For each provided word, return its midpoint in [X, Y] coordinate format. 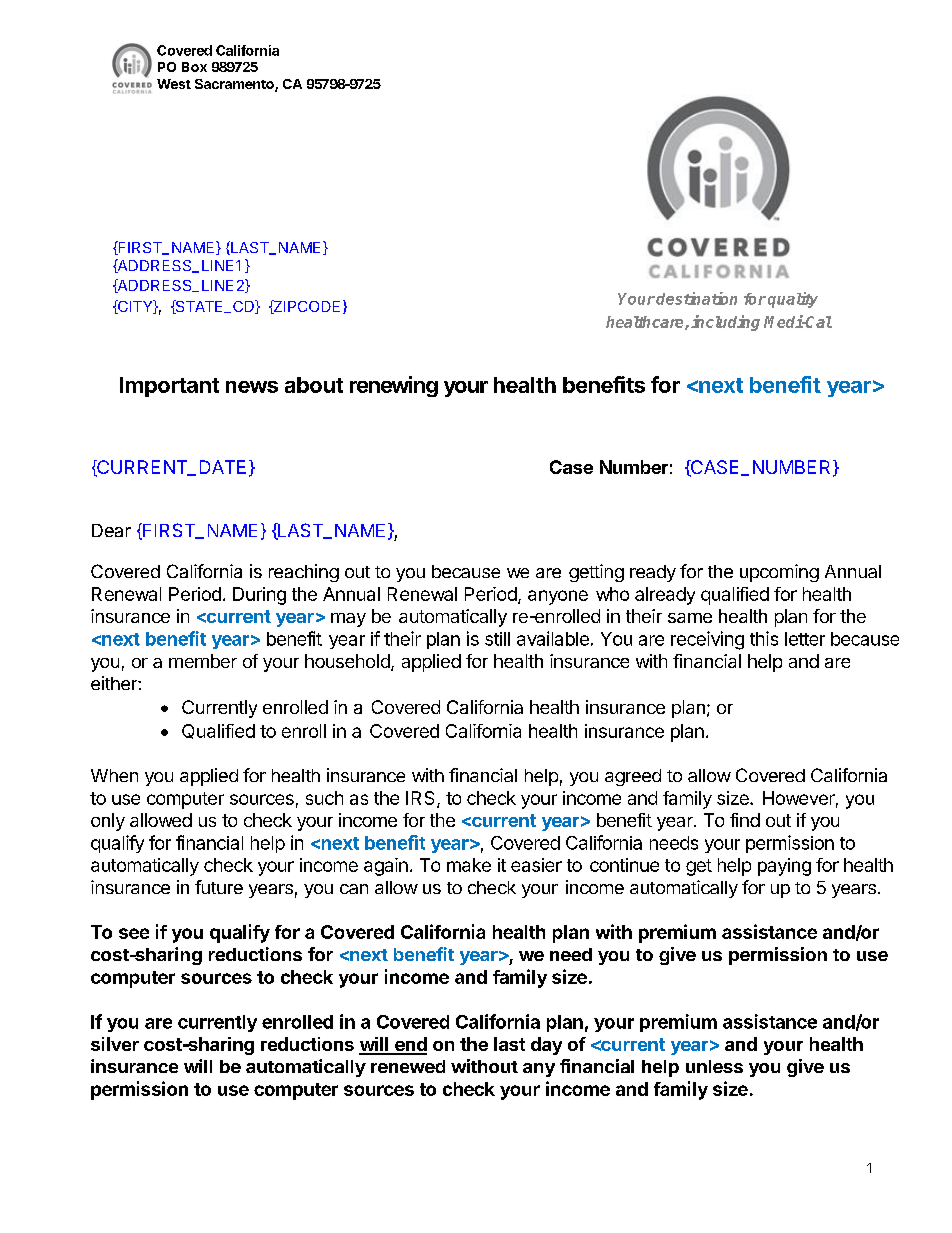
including [725, 323]
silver [115, 1044]
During [259, 596]
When [114, 775]
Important [169, 387]
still [497, 639]
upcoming [779, 573]
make [469, 865]
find [745, 820]
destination [696, 298]
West [174, 84]
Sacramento [235, 85]
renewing [394, 386]
